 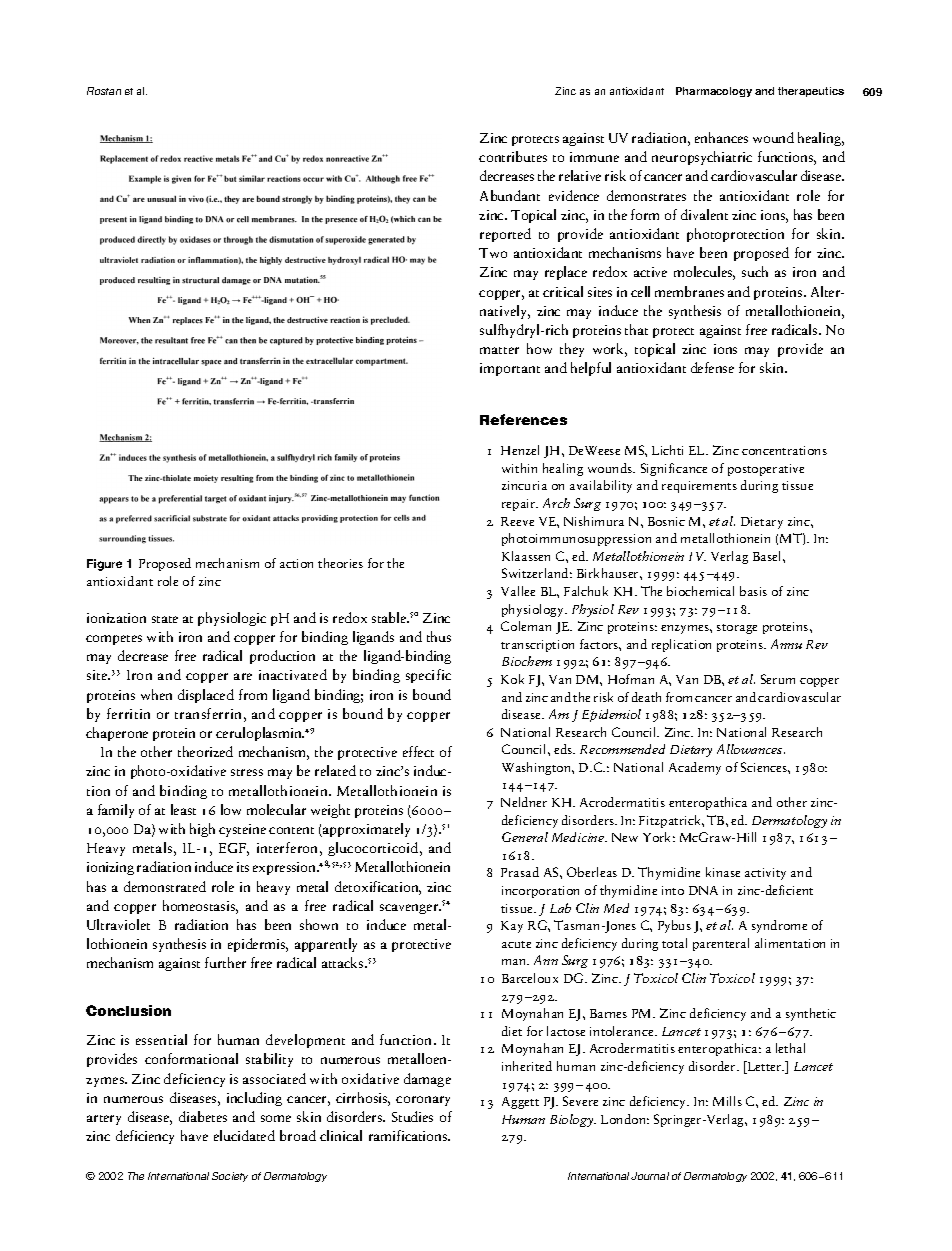 What do you see at coordinates (727, 1101) in the image?
I see `Mills` at bounding box center [727, 1101].
